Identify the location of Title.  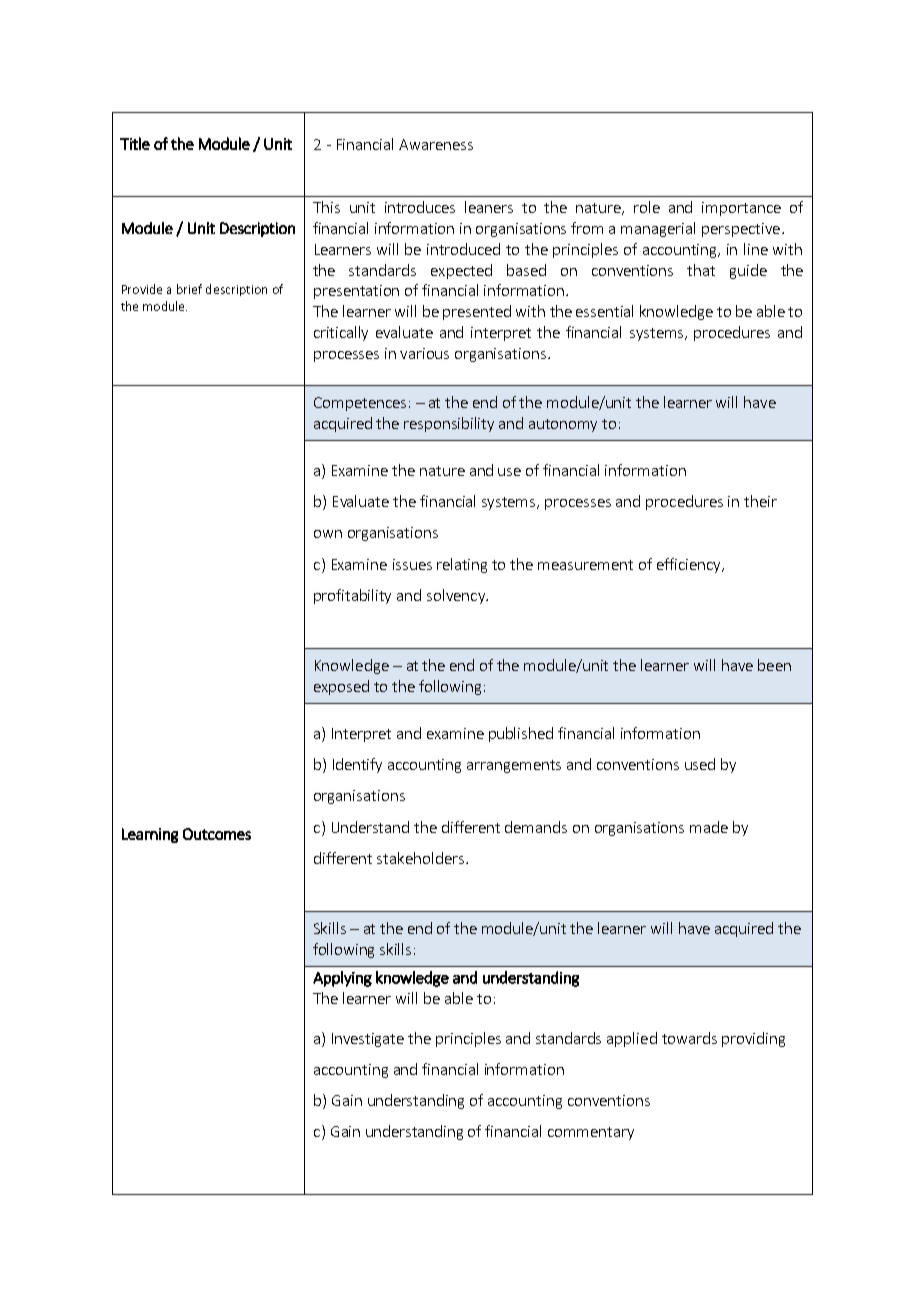
(135, 143).
